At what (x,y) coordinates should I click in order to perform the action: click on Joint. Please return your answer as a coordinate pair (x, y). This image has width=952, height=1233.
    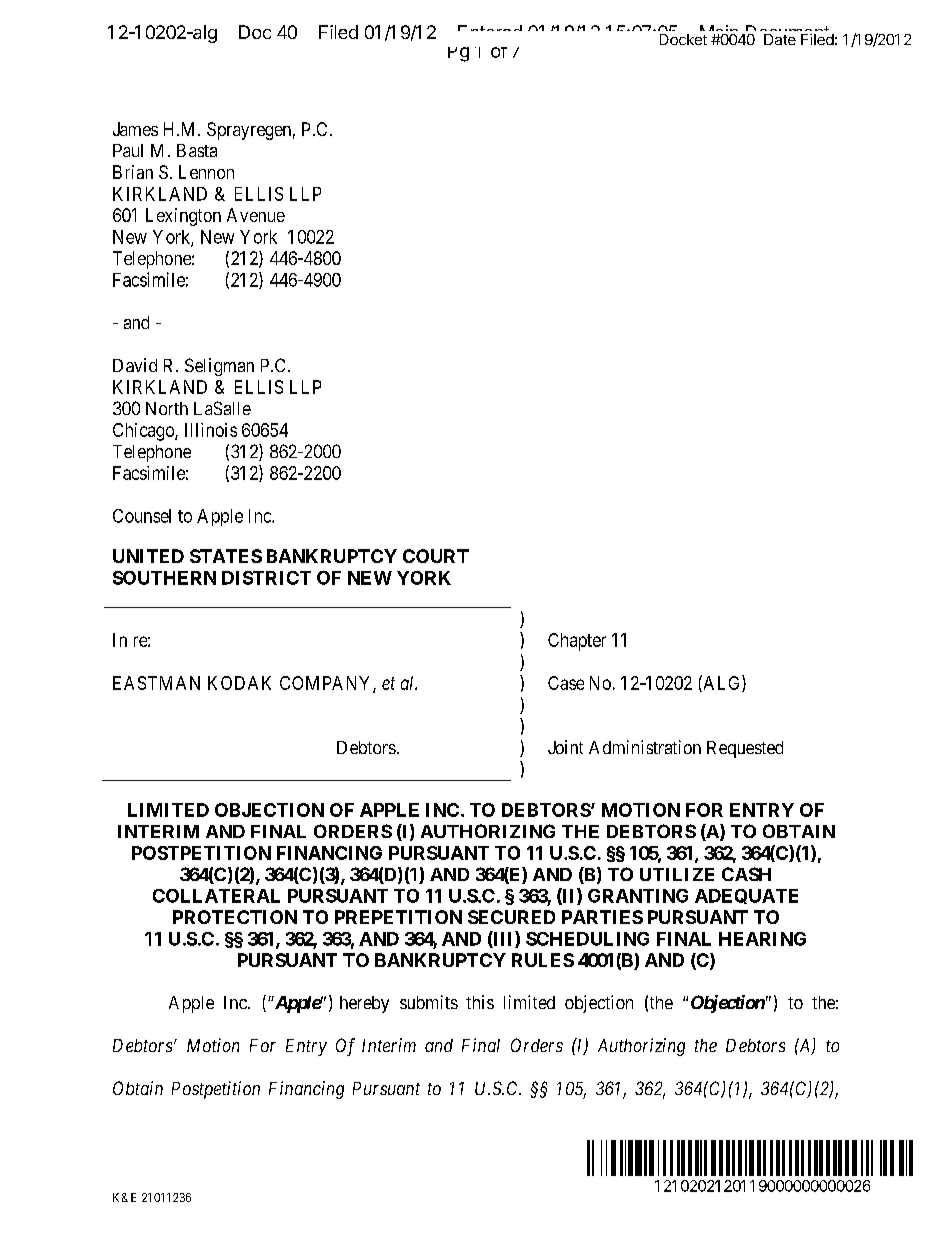
    Looking at the image, I should click on (565, 747).
